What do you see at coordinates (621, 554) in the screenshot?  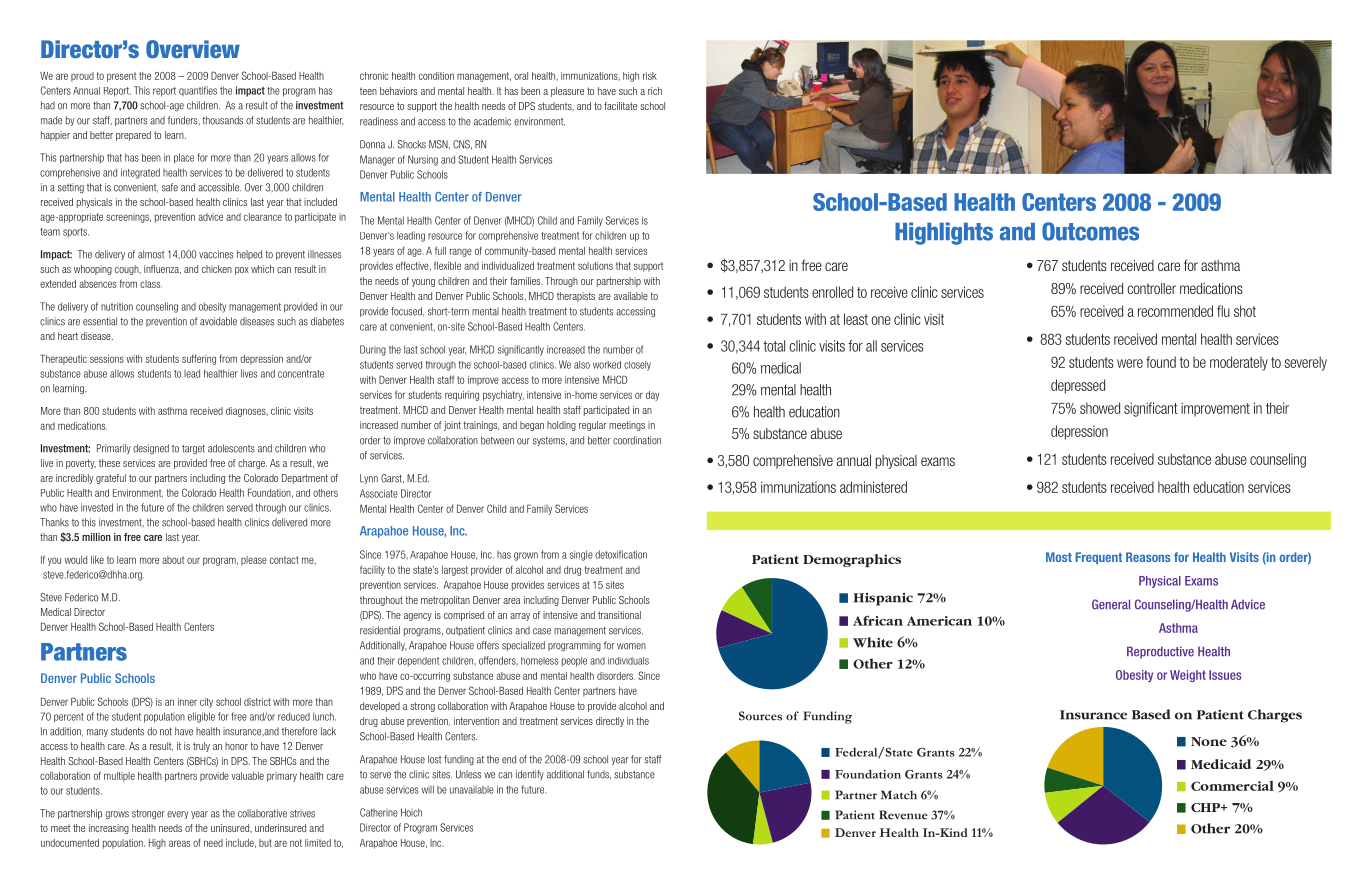 I see `detoxification` at bounding box center [621, 554].
